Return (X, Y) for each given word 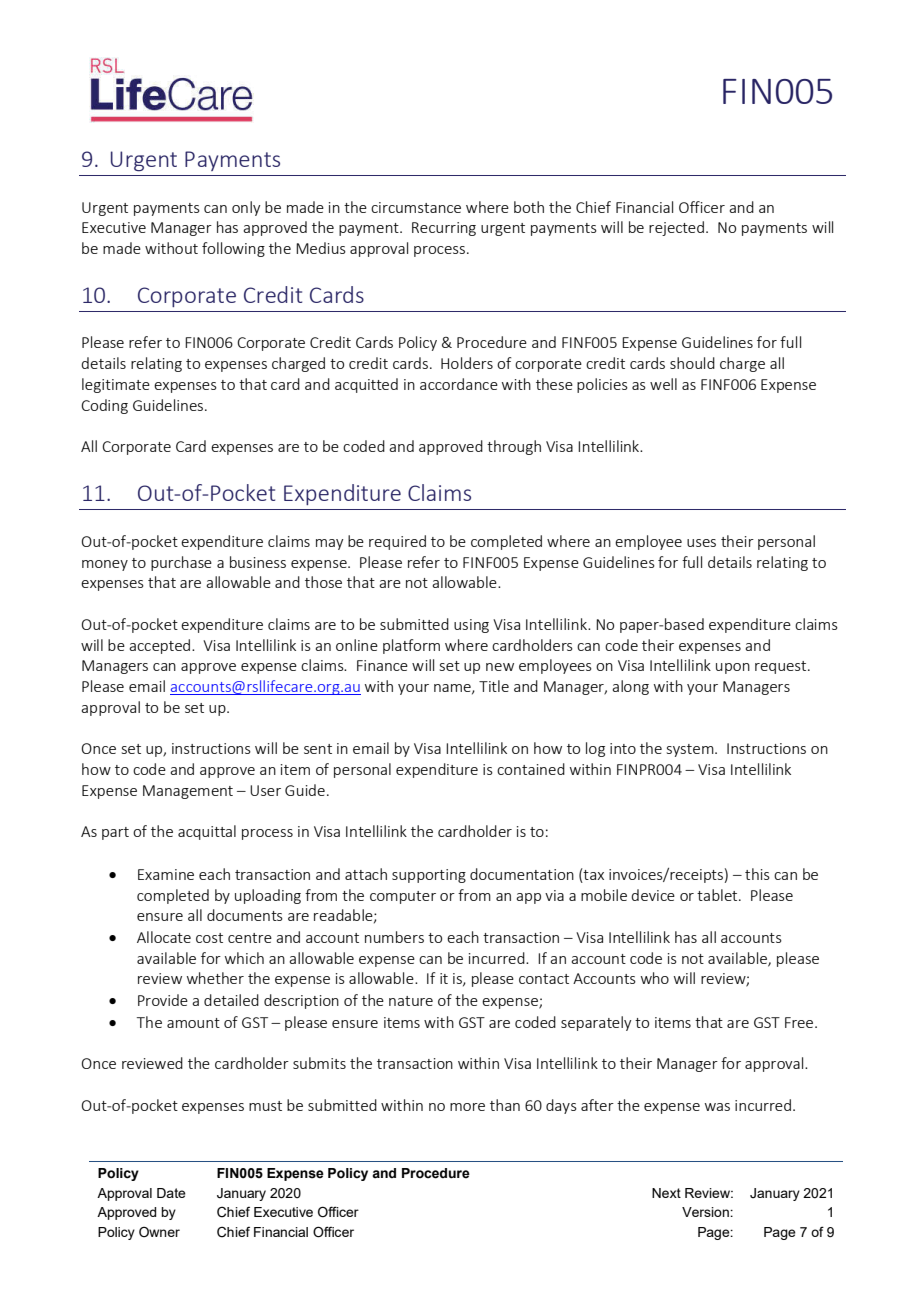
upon (733, 668)
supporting (429, 876)
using (471, 626)
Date (171, 1193)
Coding (104, 406)
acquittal (207, 832)
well (663, 384)
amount (193, 1023)
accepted (159, 646)
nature (411, 1001)
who (655, 978)
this (757, 874)
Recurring (444, 229)
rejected (676, 228)
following (233, 249)
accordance (459, 384)
